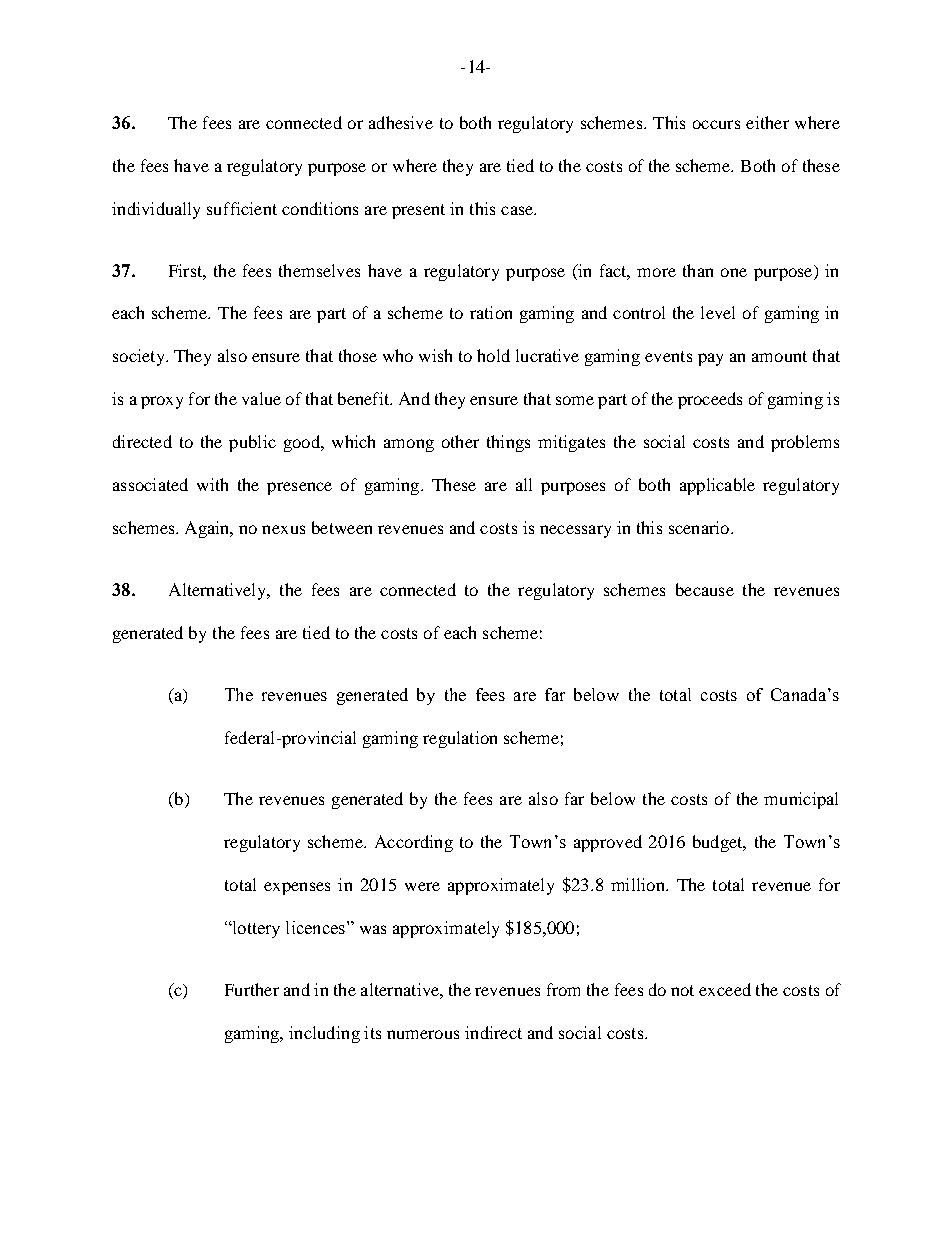  I want to click on public, so click(252, 443).
